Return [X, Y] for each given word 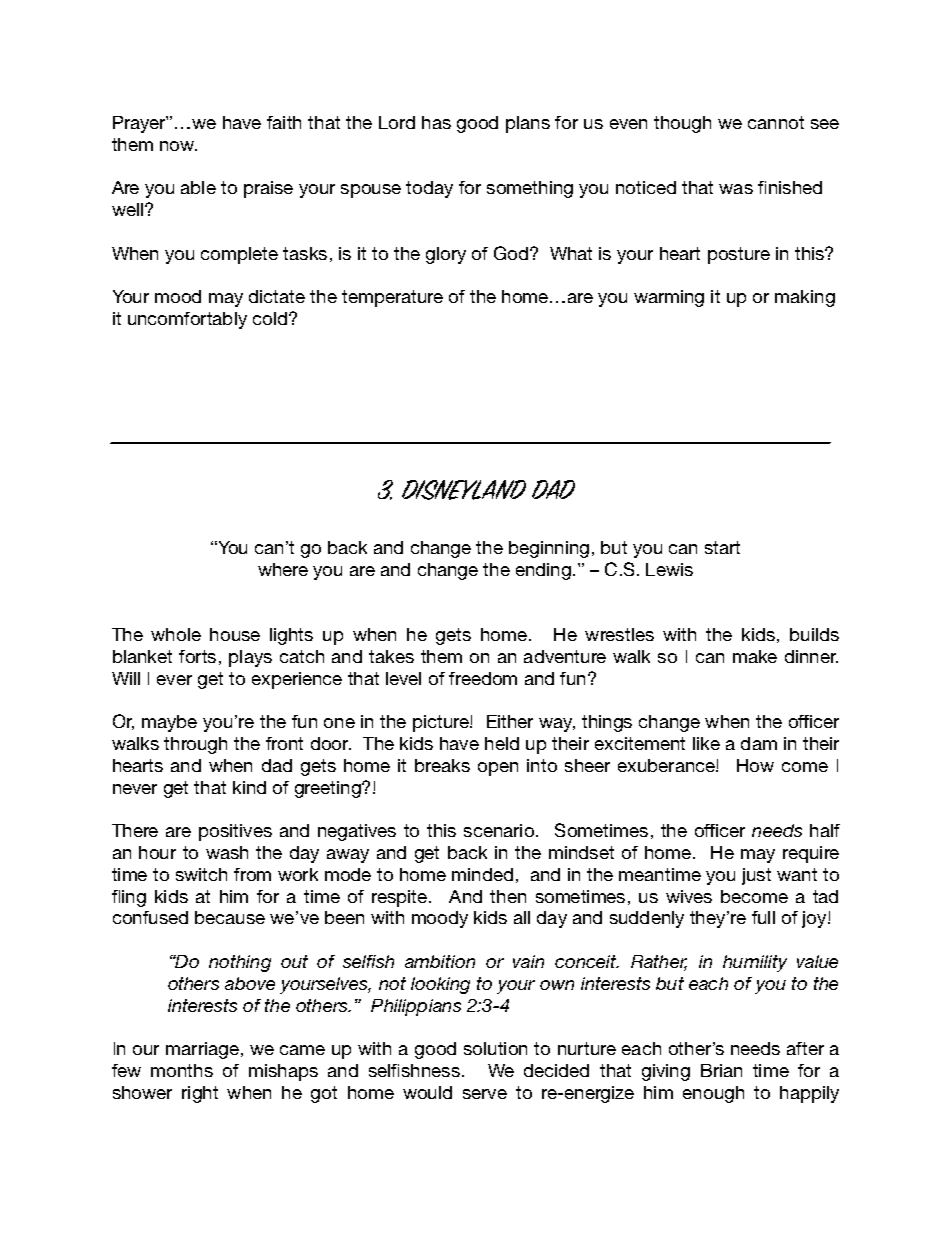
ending [543, 571]
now [178, 146]
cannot [776, 122]
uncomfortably [187, 320]
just [756, 876]
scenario [500, 830]
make [755, 656]
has [436, 122]
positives [235, 832]
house [235, 634]
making [805, 298]
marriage [202, 1050]
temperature [392, 298]
